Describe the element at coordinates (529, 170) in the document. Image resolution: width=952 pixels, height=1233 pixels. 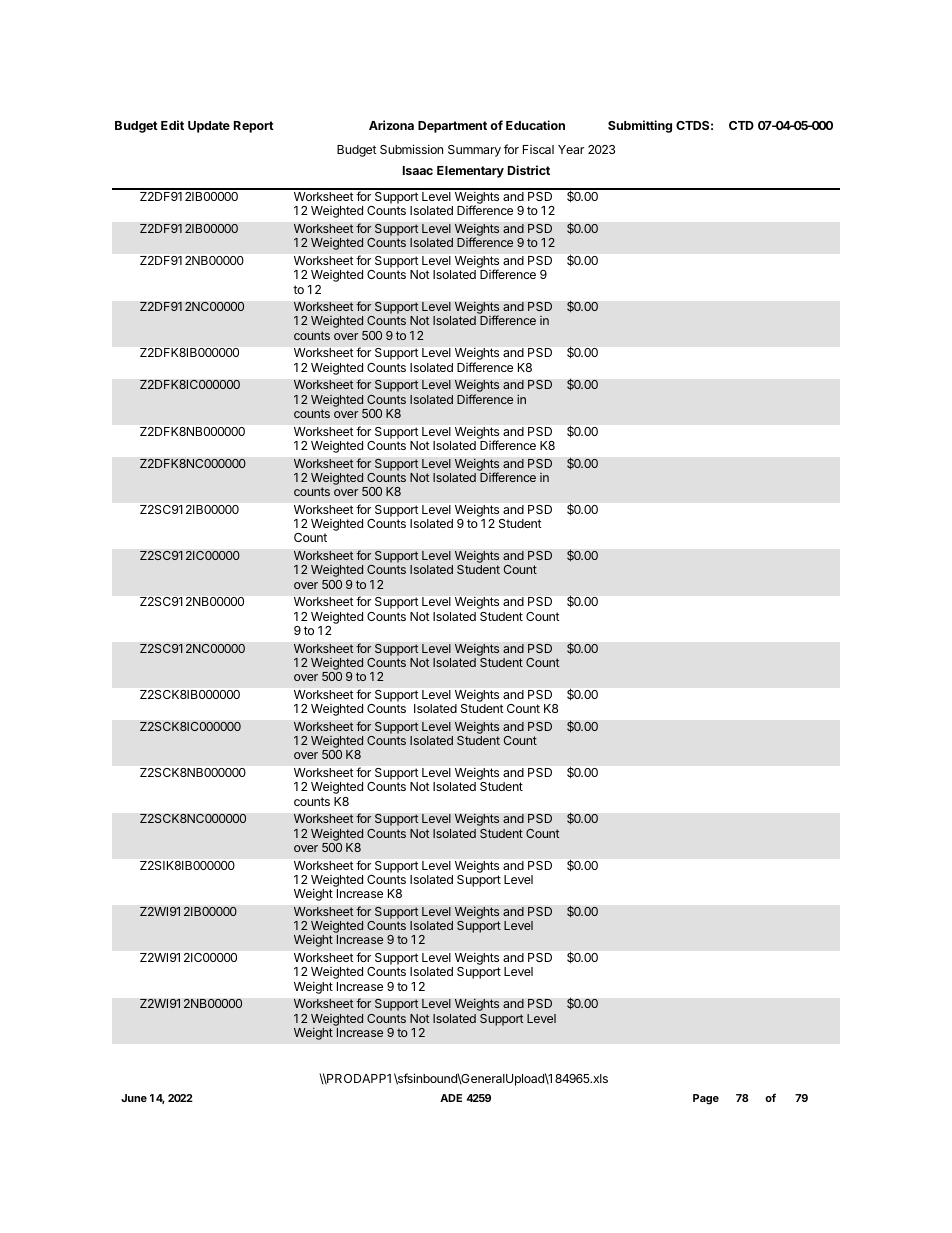
I see `District` at that location.
